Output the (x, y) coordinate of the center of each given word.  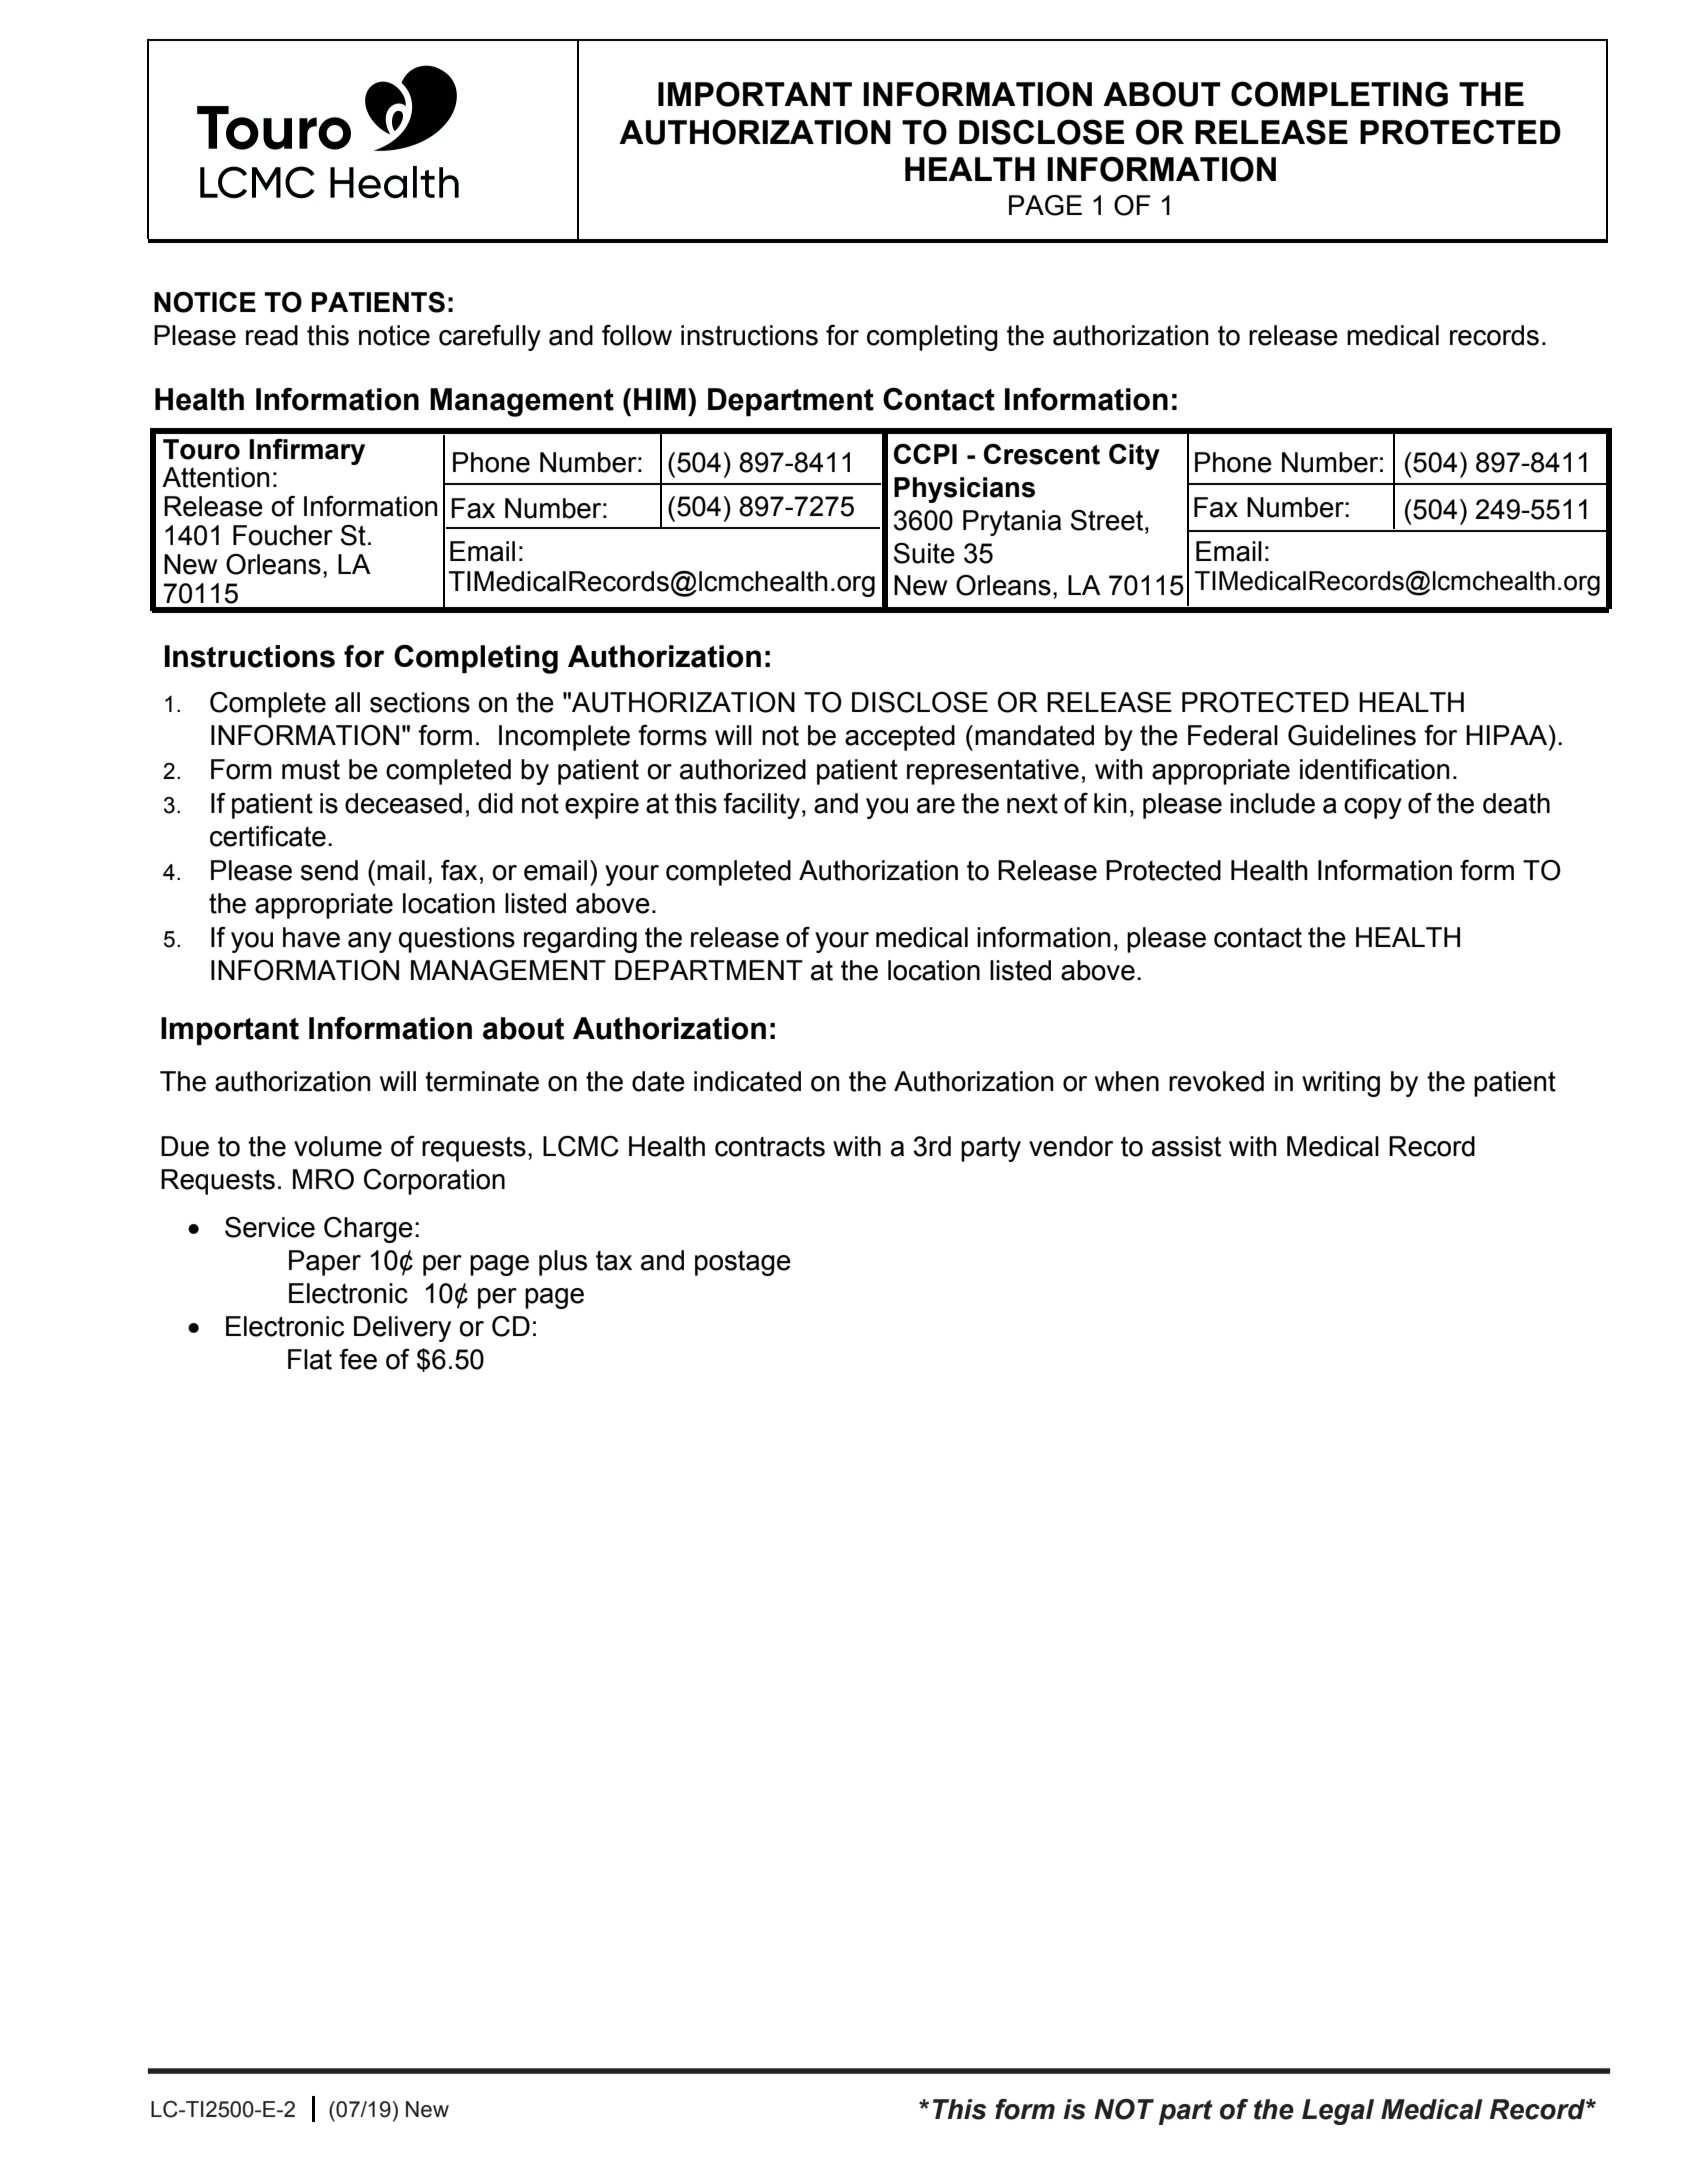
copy (1373, 808)
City (1134, 457)
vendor (1071, 1146)
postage (743, 1263)
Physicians (964, 490)
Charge (368, 1230)
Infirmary (307, 452)
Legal (1338, 2112)
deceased (403, 803)
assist (1186, 1146)
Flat (310, 1359)
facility (761, 806)
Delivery (402, 1329)
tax (614, 1261)
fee (358, 1359)
